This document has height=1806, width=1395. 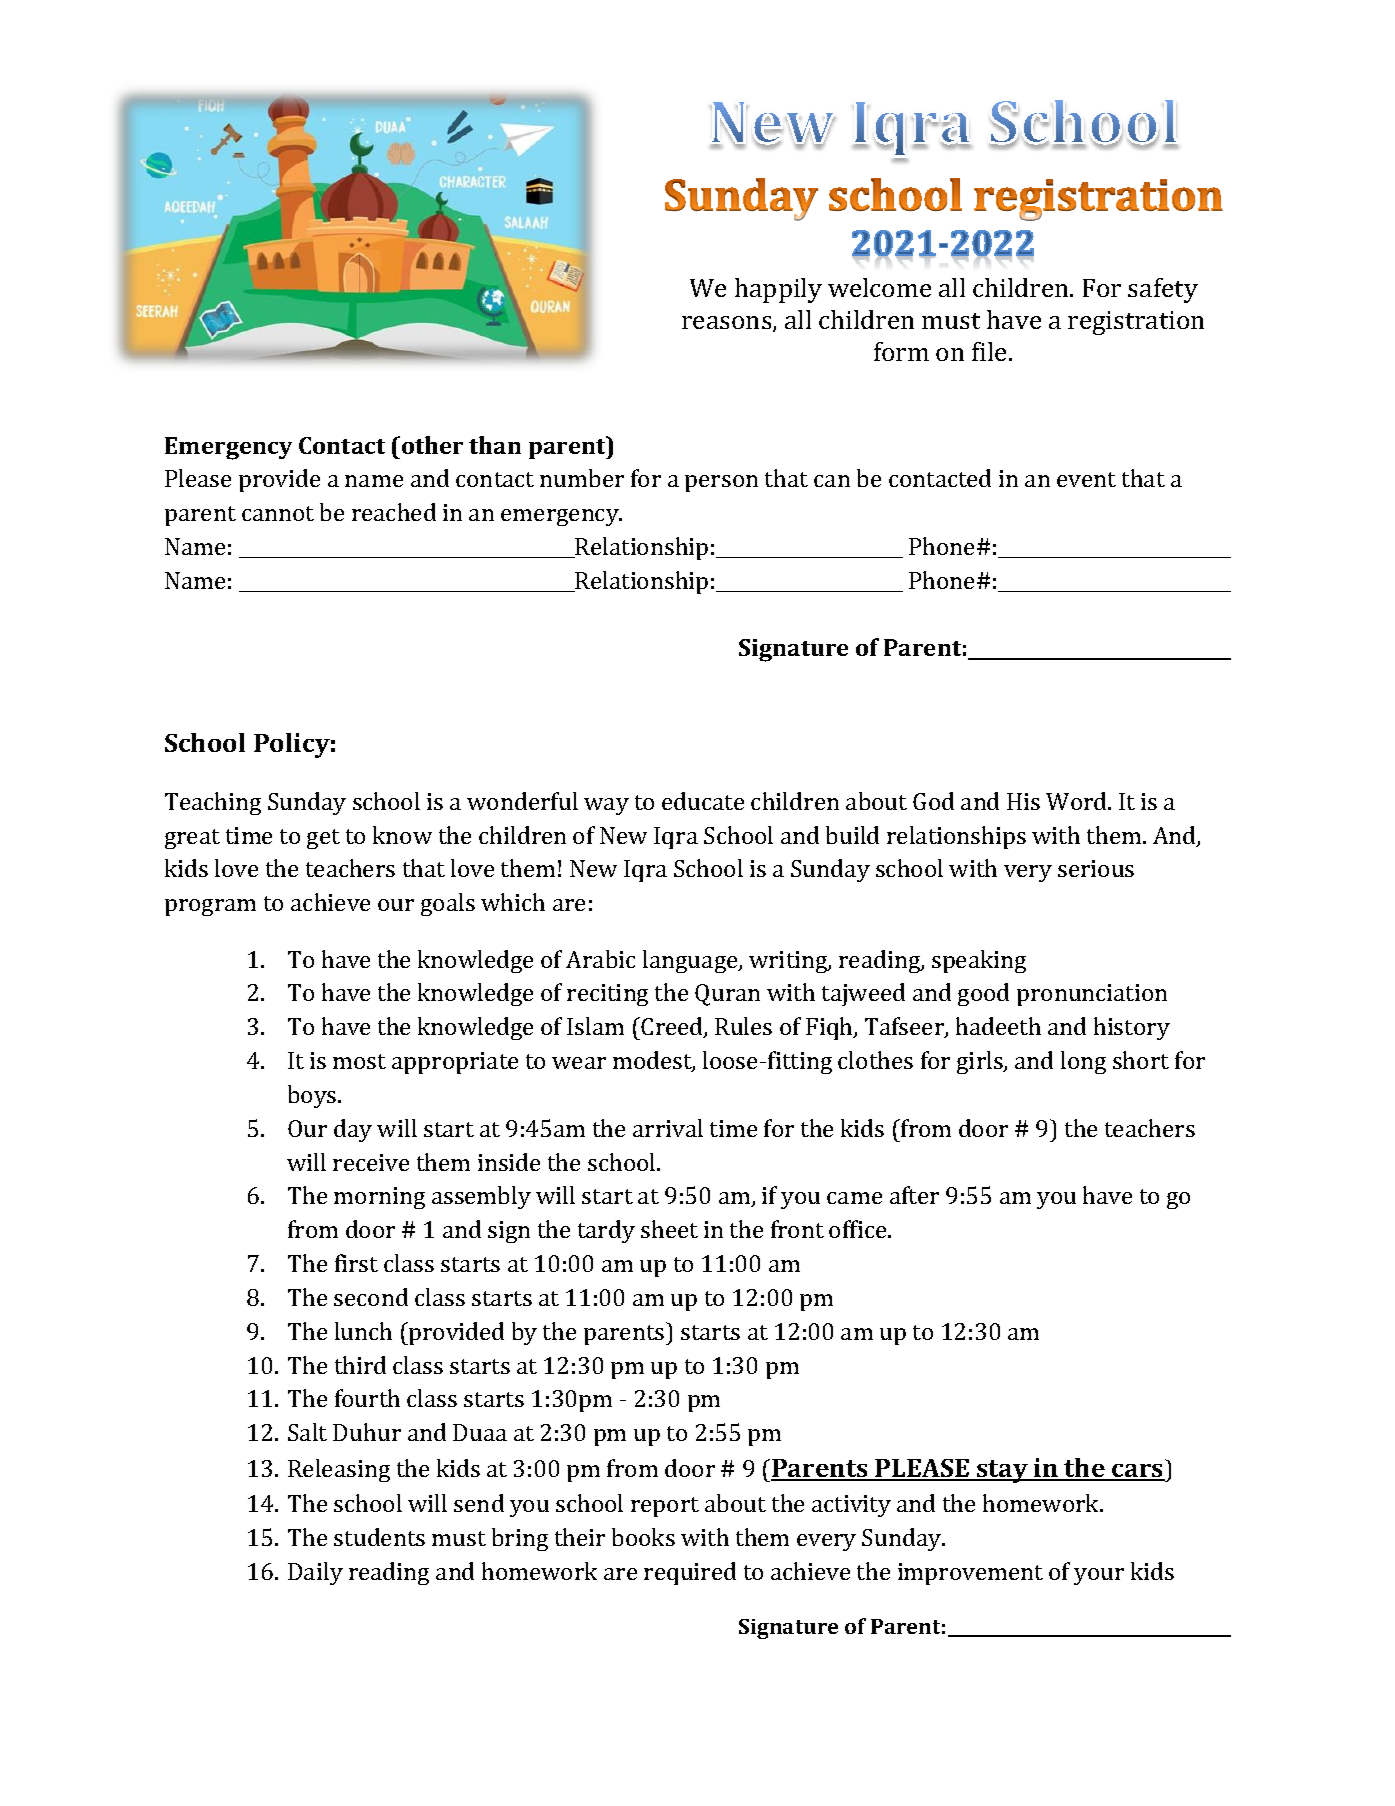 I want to click on Daily, so click(x=315, y=1573).
